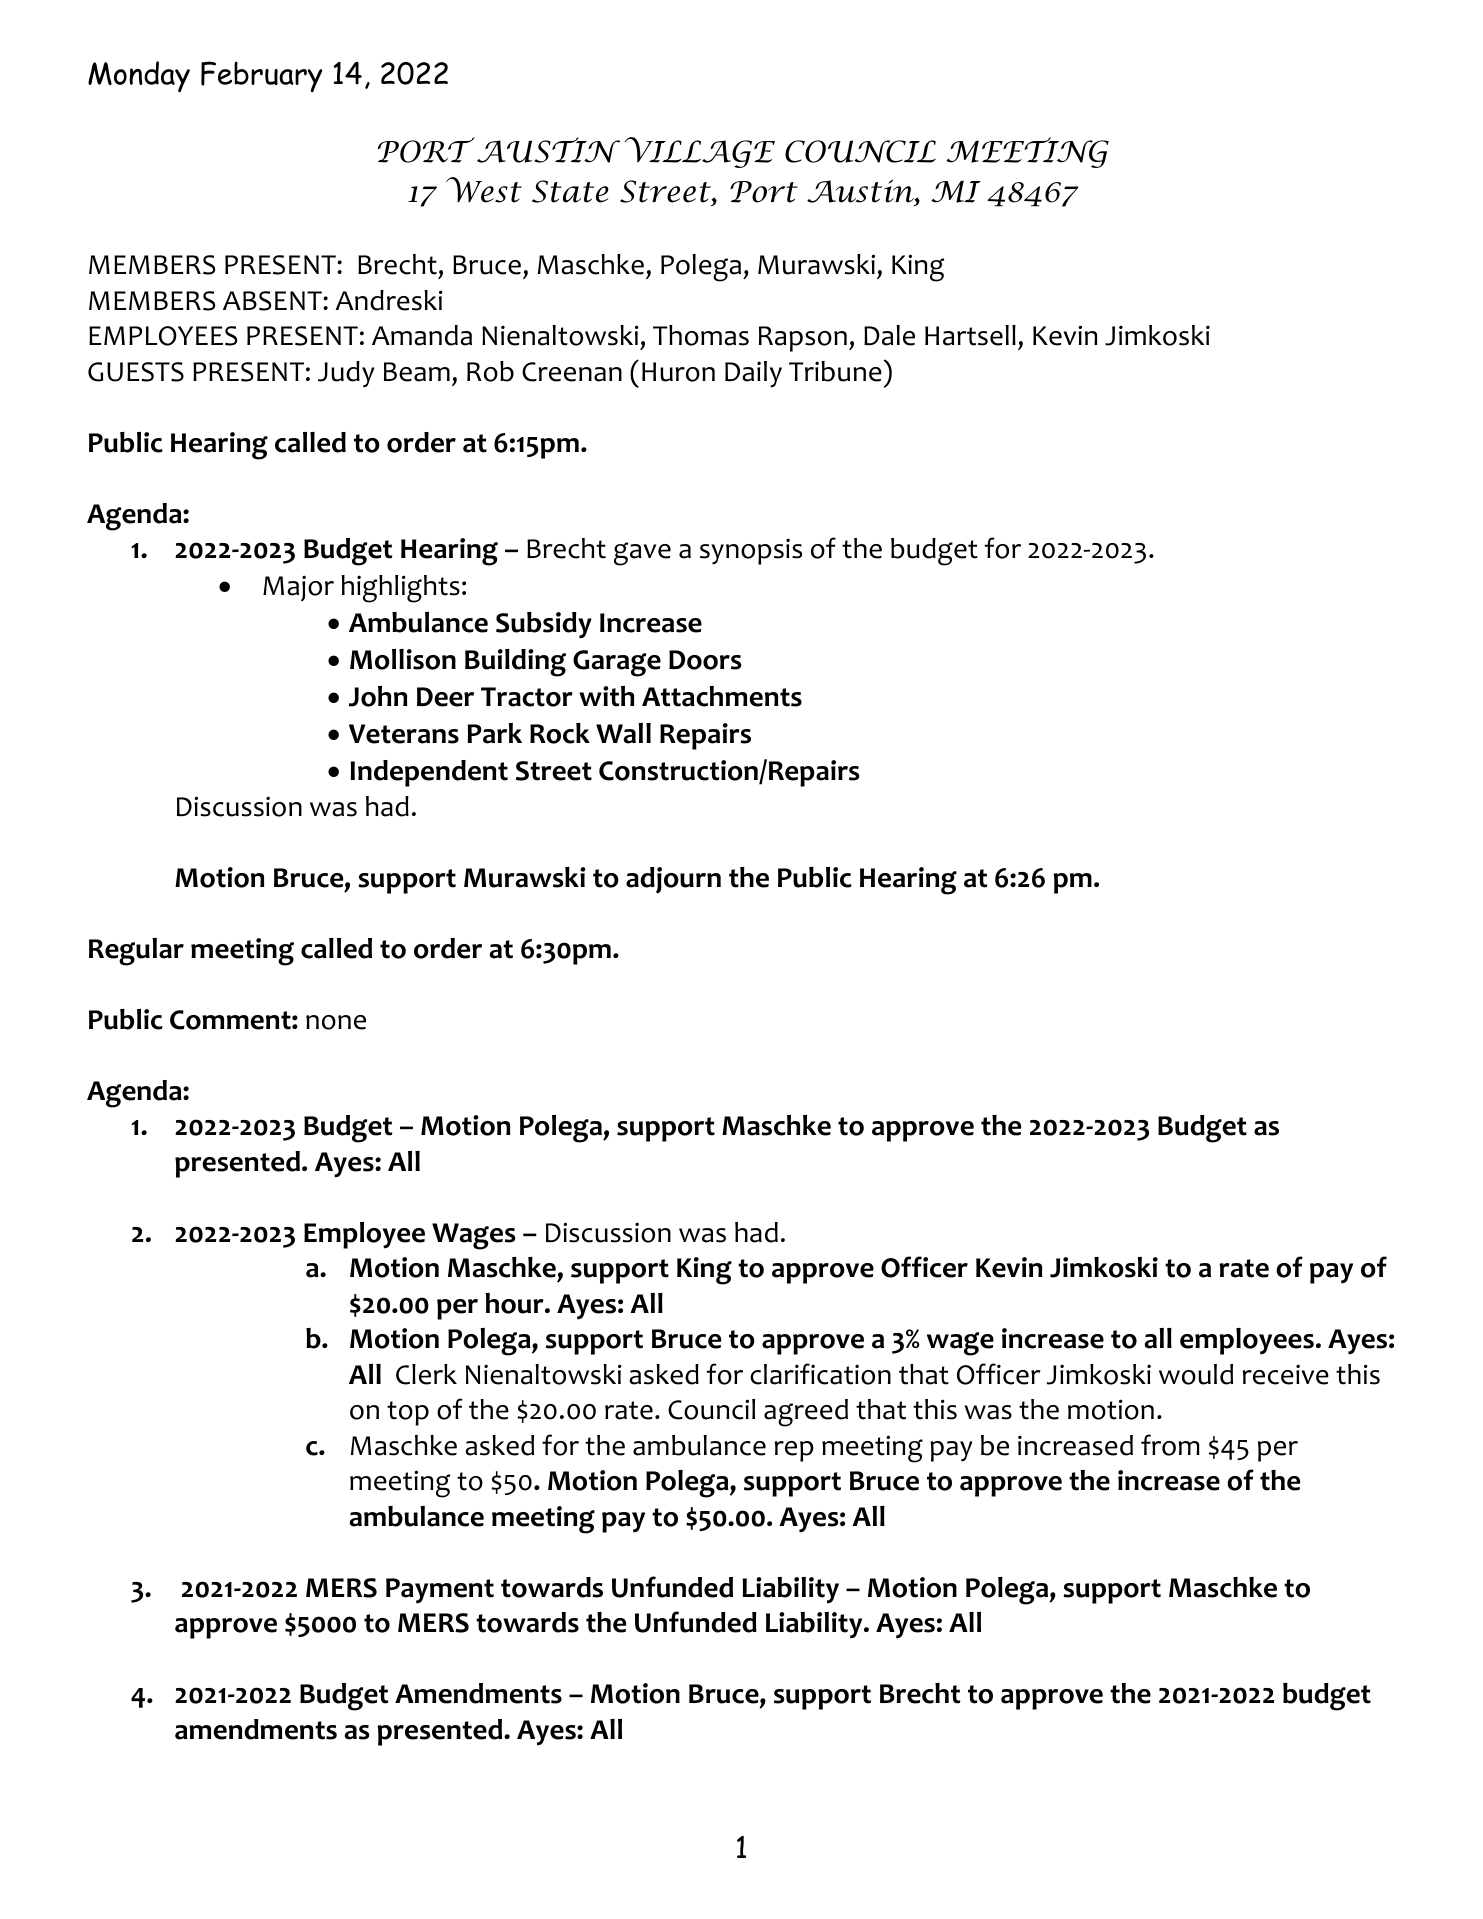 The height and width of the page is (1919, 1483). I want to click on February, so click(262, 76).
